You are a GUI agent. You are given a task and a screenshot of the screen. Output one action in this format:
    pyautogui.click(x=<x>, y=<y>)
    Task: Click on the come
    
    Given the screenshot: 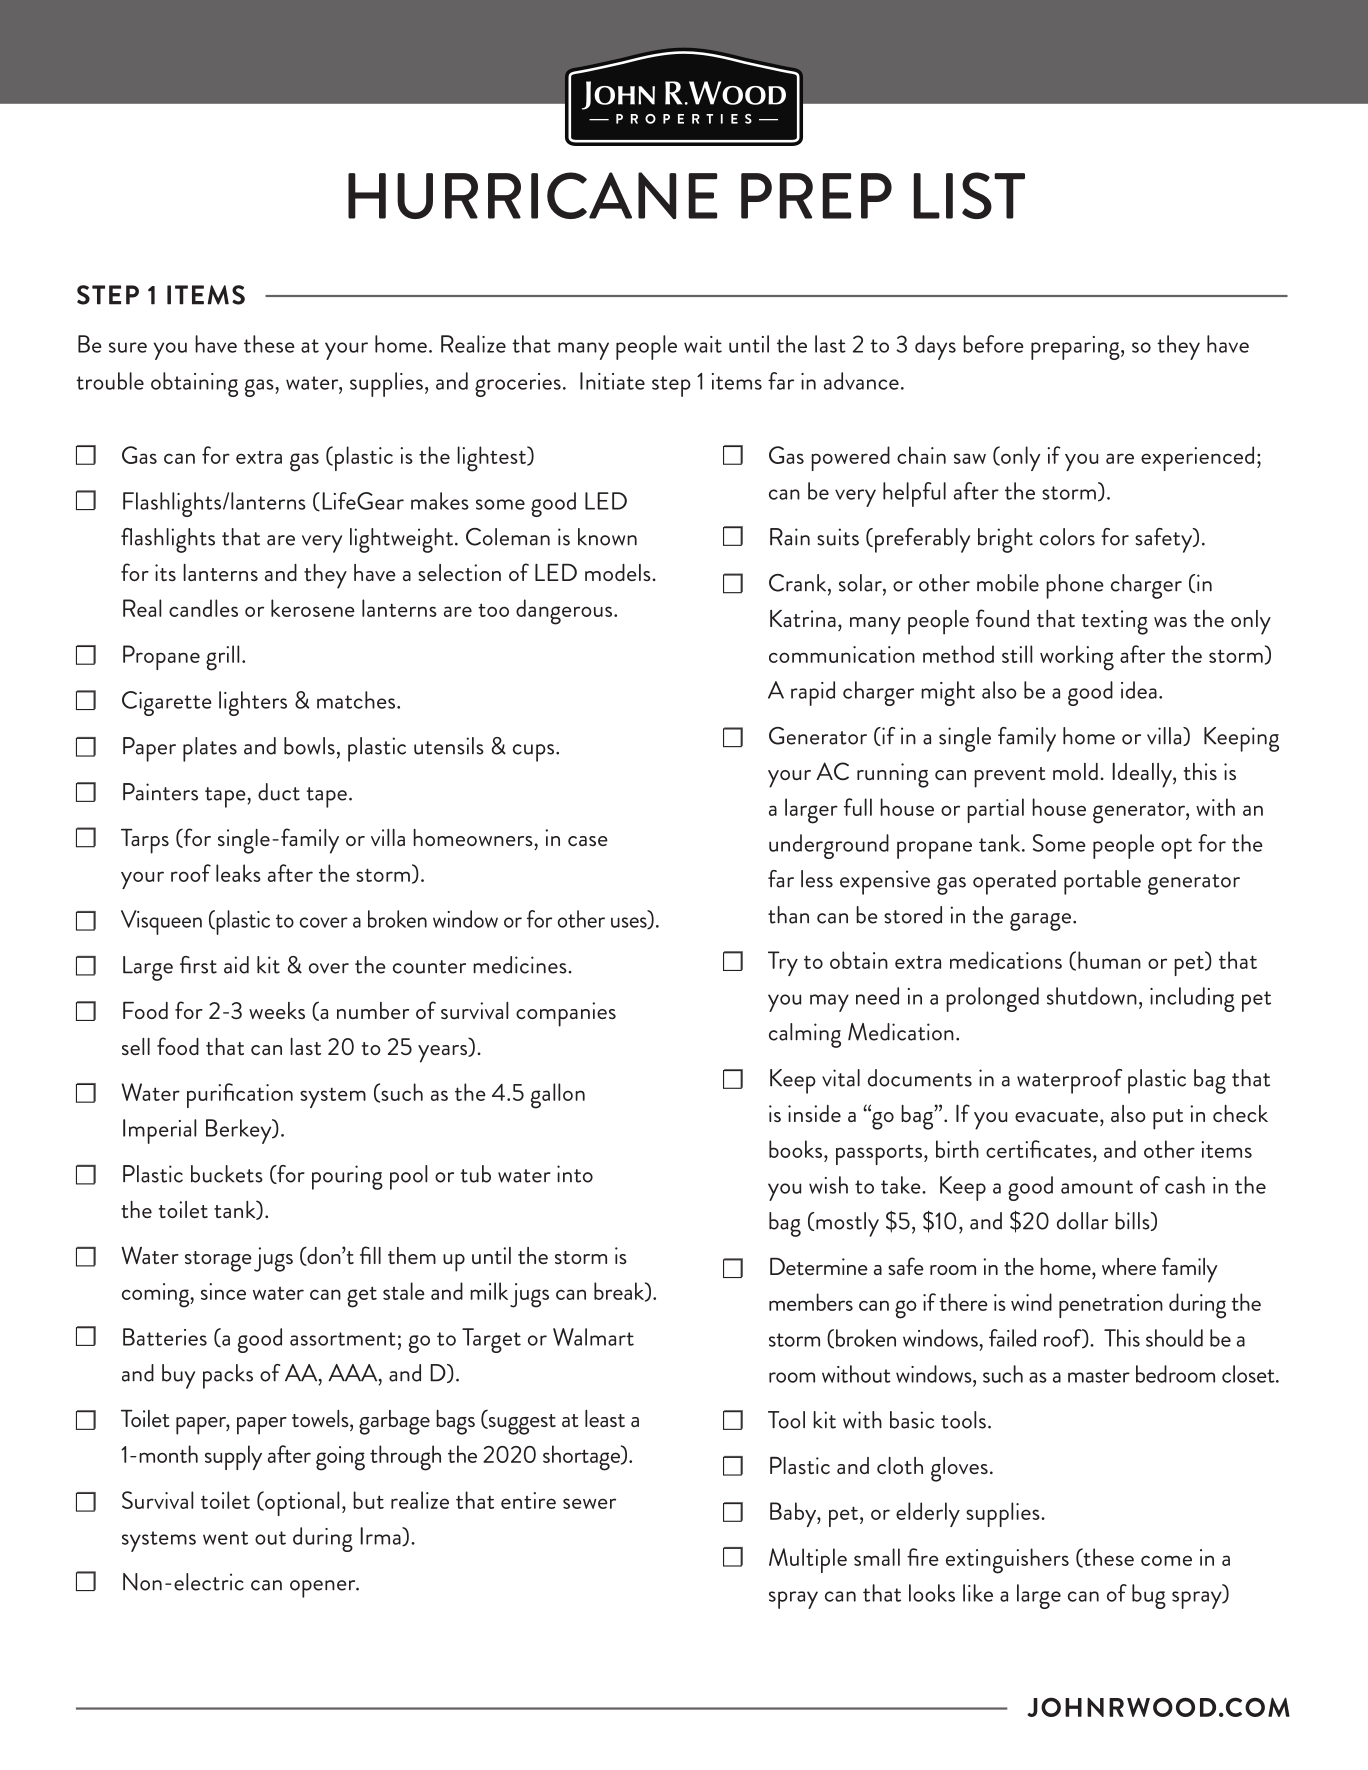 What is the action you would take?
    pyautogui.click(x=1166, y=1560)
